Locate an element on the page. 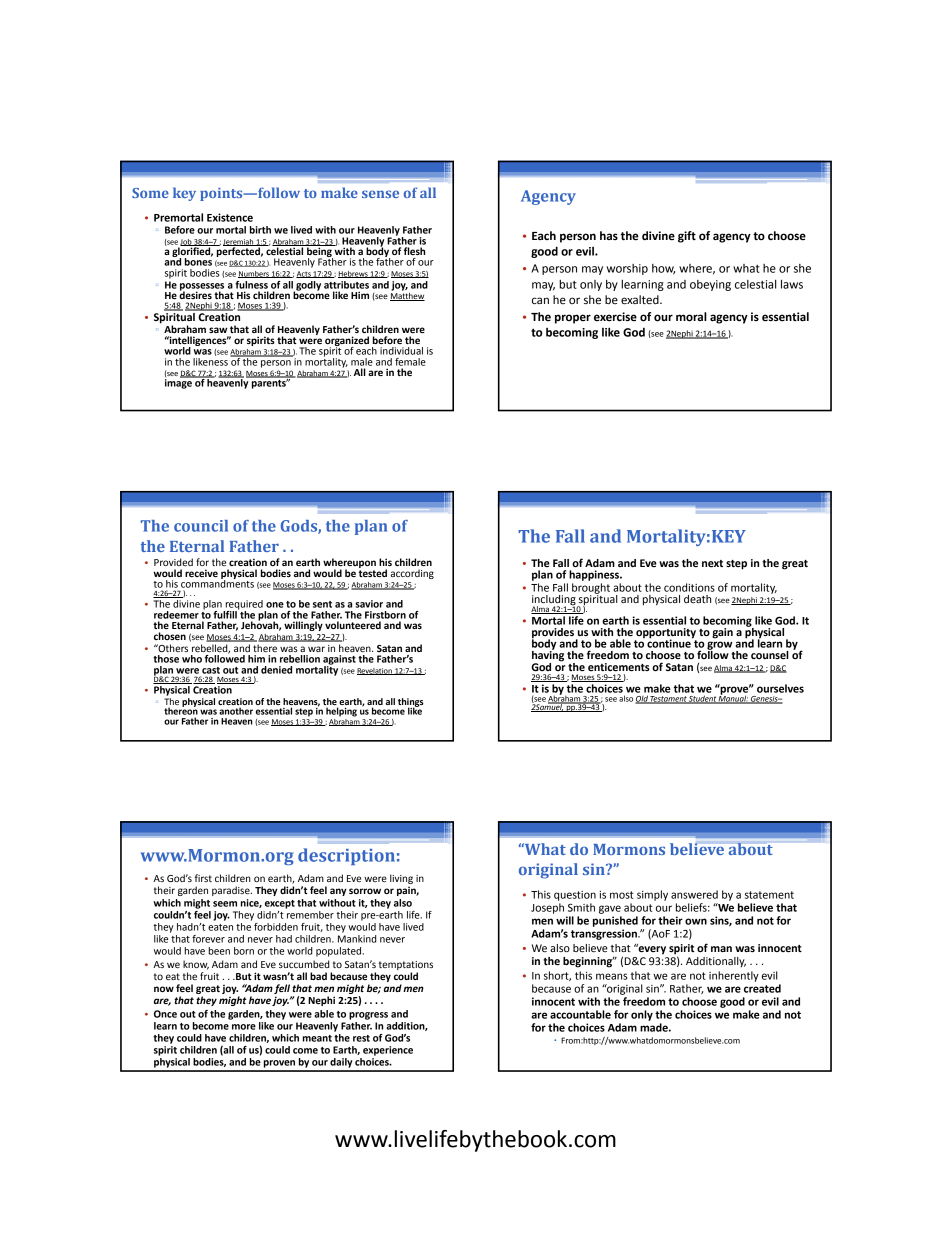 This document has height=1233, width=952. gift is located at coordinates (687, 237).
